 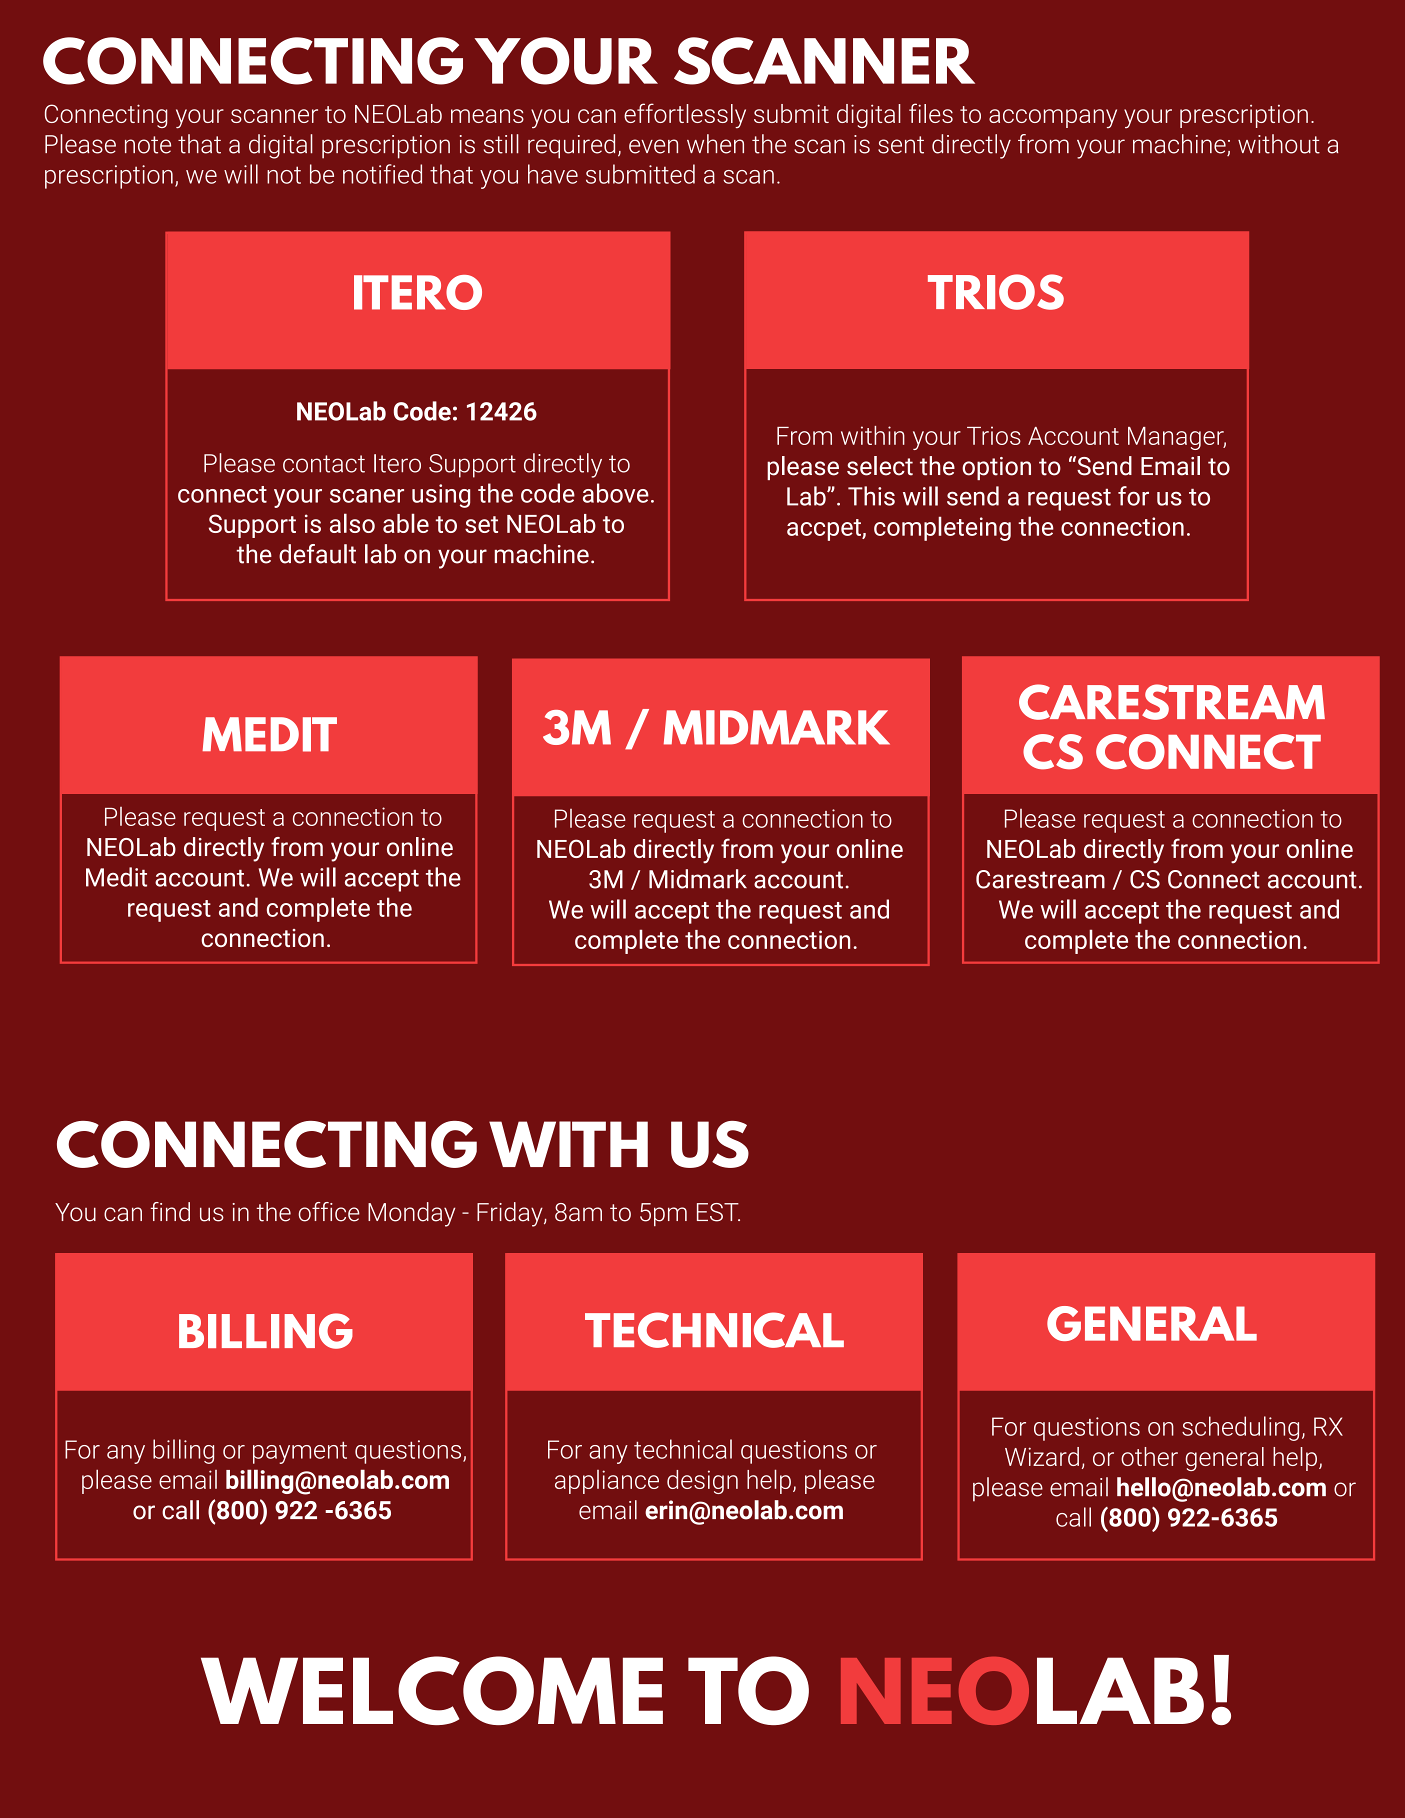 What do you see at coordinates (1053, 118) in the screenshot?
I see `accompany` at bounding box center [1053, 118].
